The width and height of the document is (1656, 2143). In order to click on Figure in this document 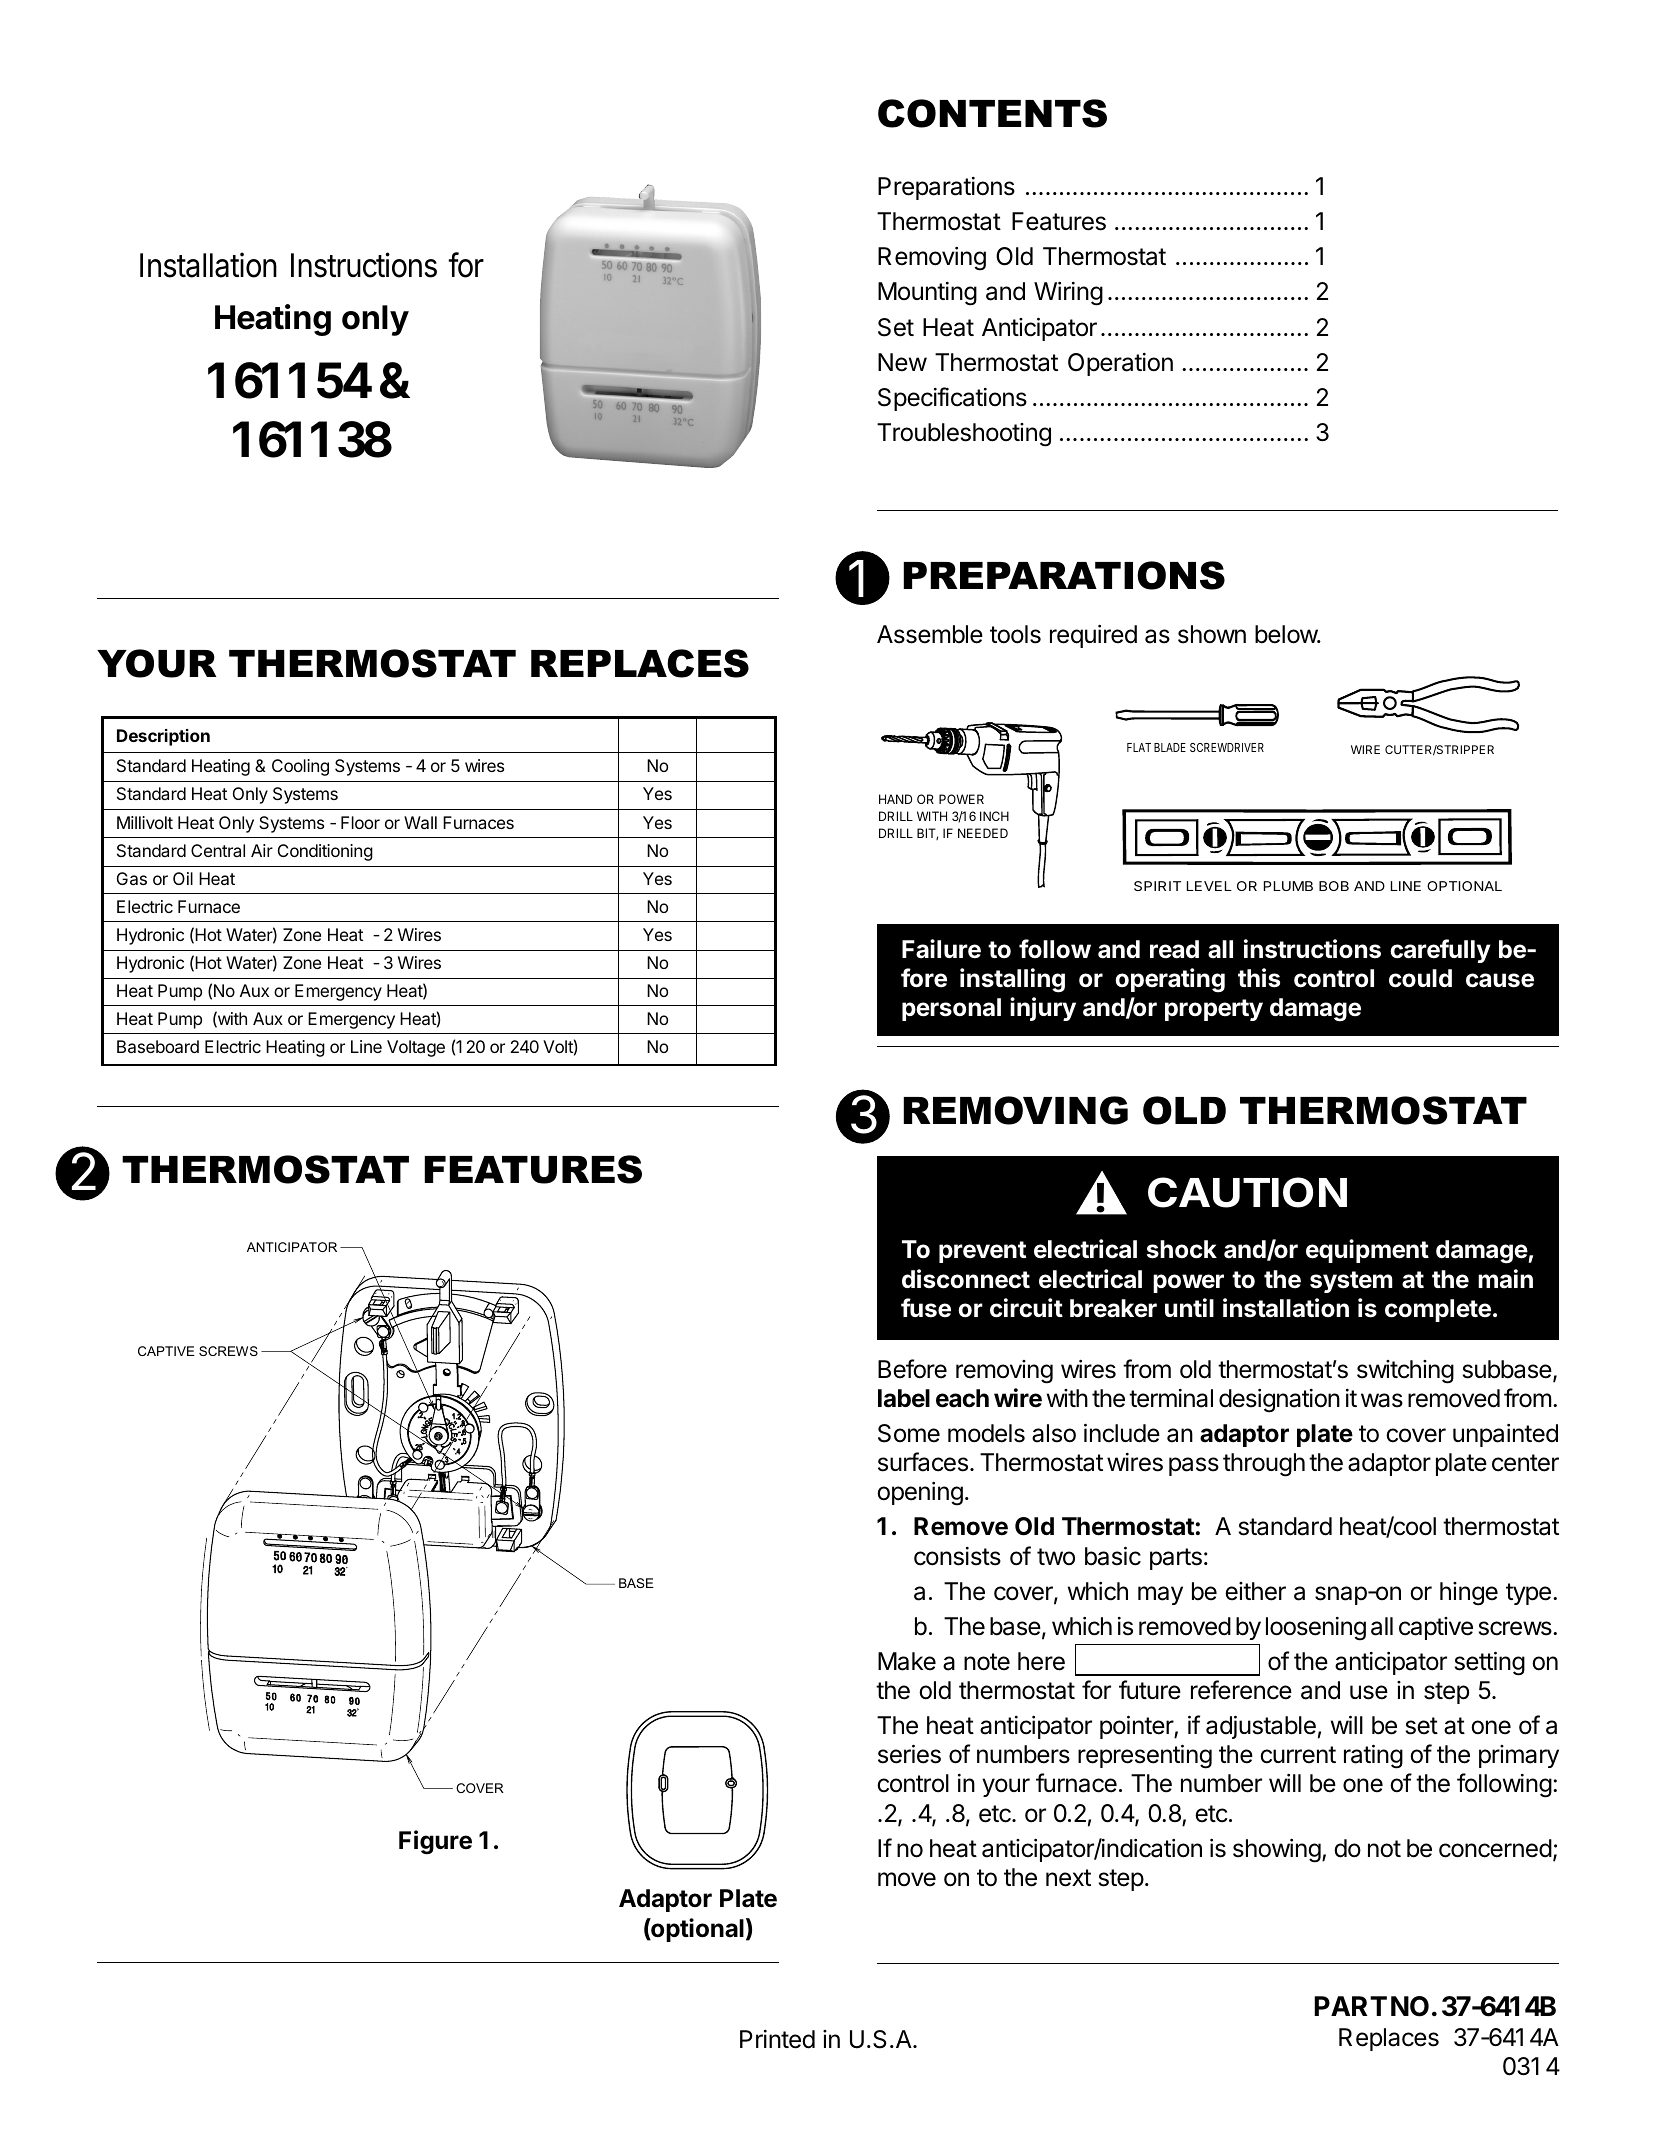, I will do `click(435, 1842)`.
